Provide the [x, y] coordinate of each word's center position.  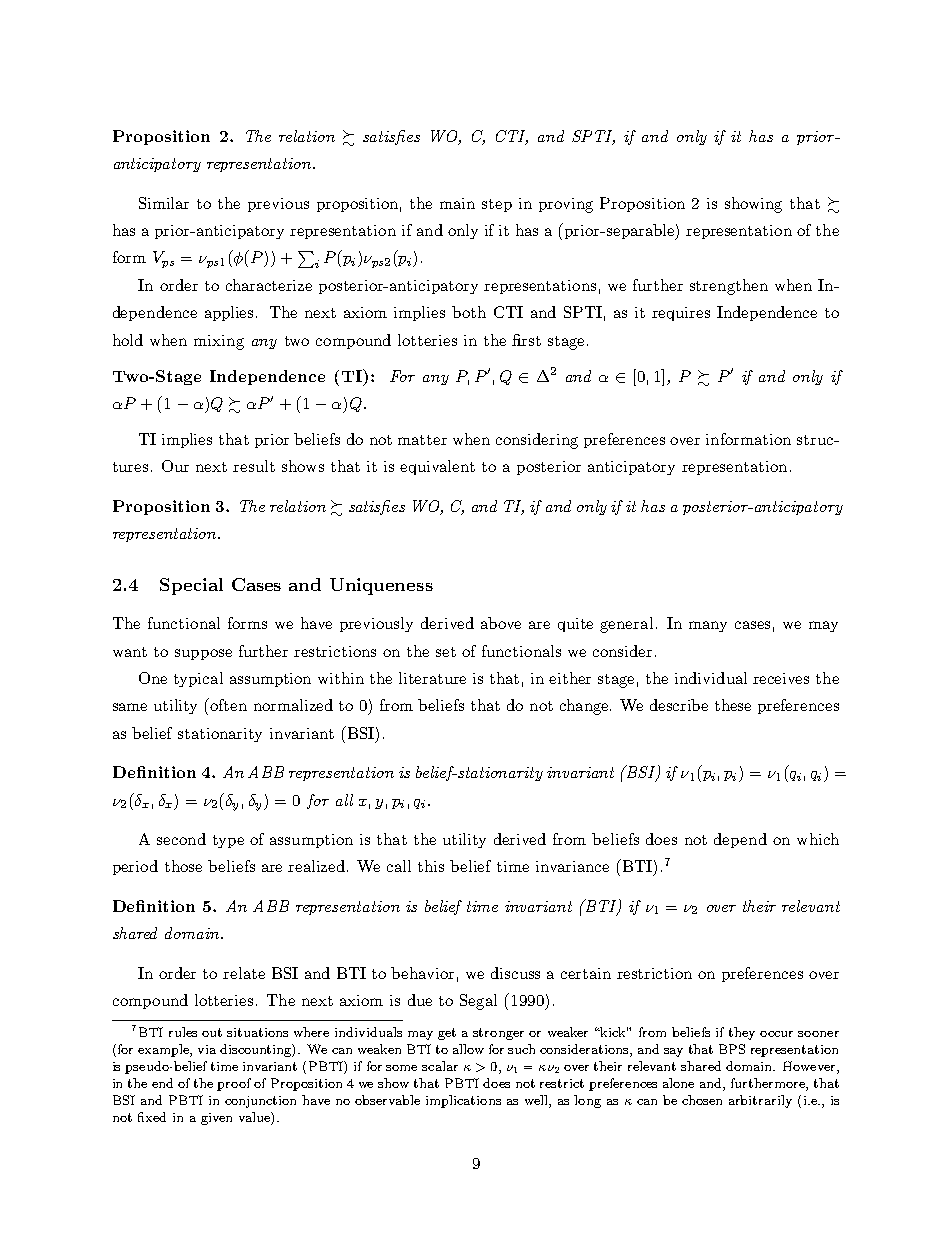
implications [463, 1101]
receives [781, 678]
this [431, 866]
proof [234, 1084]
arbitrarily [760, 1101]
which [818, 839]
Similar [164, 203]
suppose [203, 654]
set [446, 652]
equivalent [437, 467]
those [183, 866]
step [497, 205]
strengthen [729, 287]
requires [681, 314]
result [254, 466]
